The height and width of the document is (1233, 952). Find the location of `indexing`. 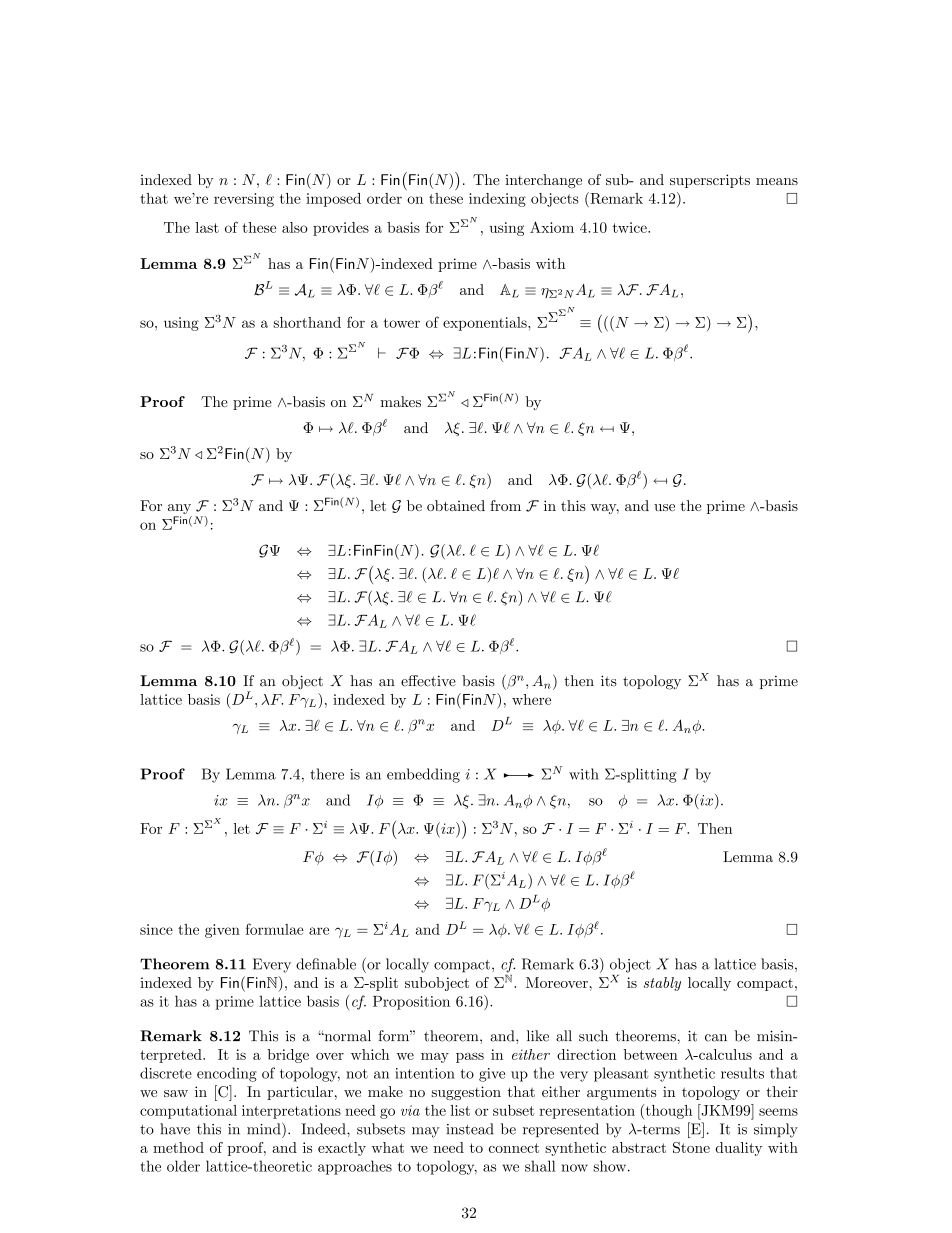

indexing is located at coordinates (497, 200).
